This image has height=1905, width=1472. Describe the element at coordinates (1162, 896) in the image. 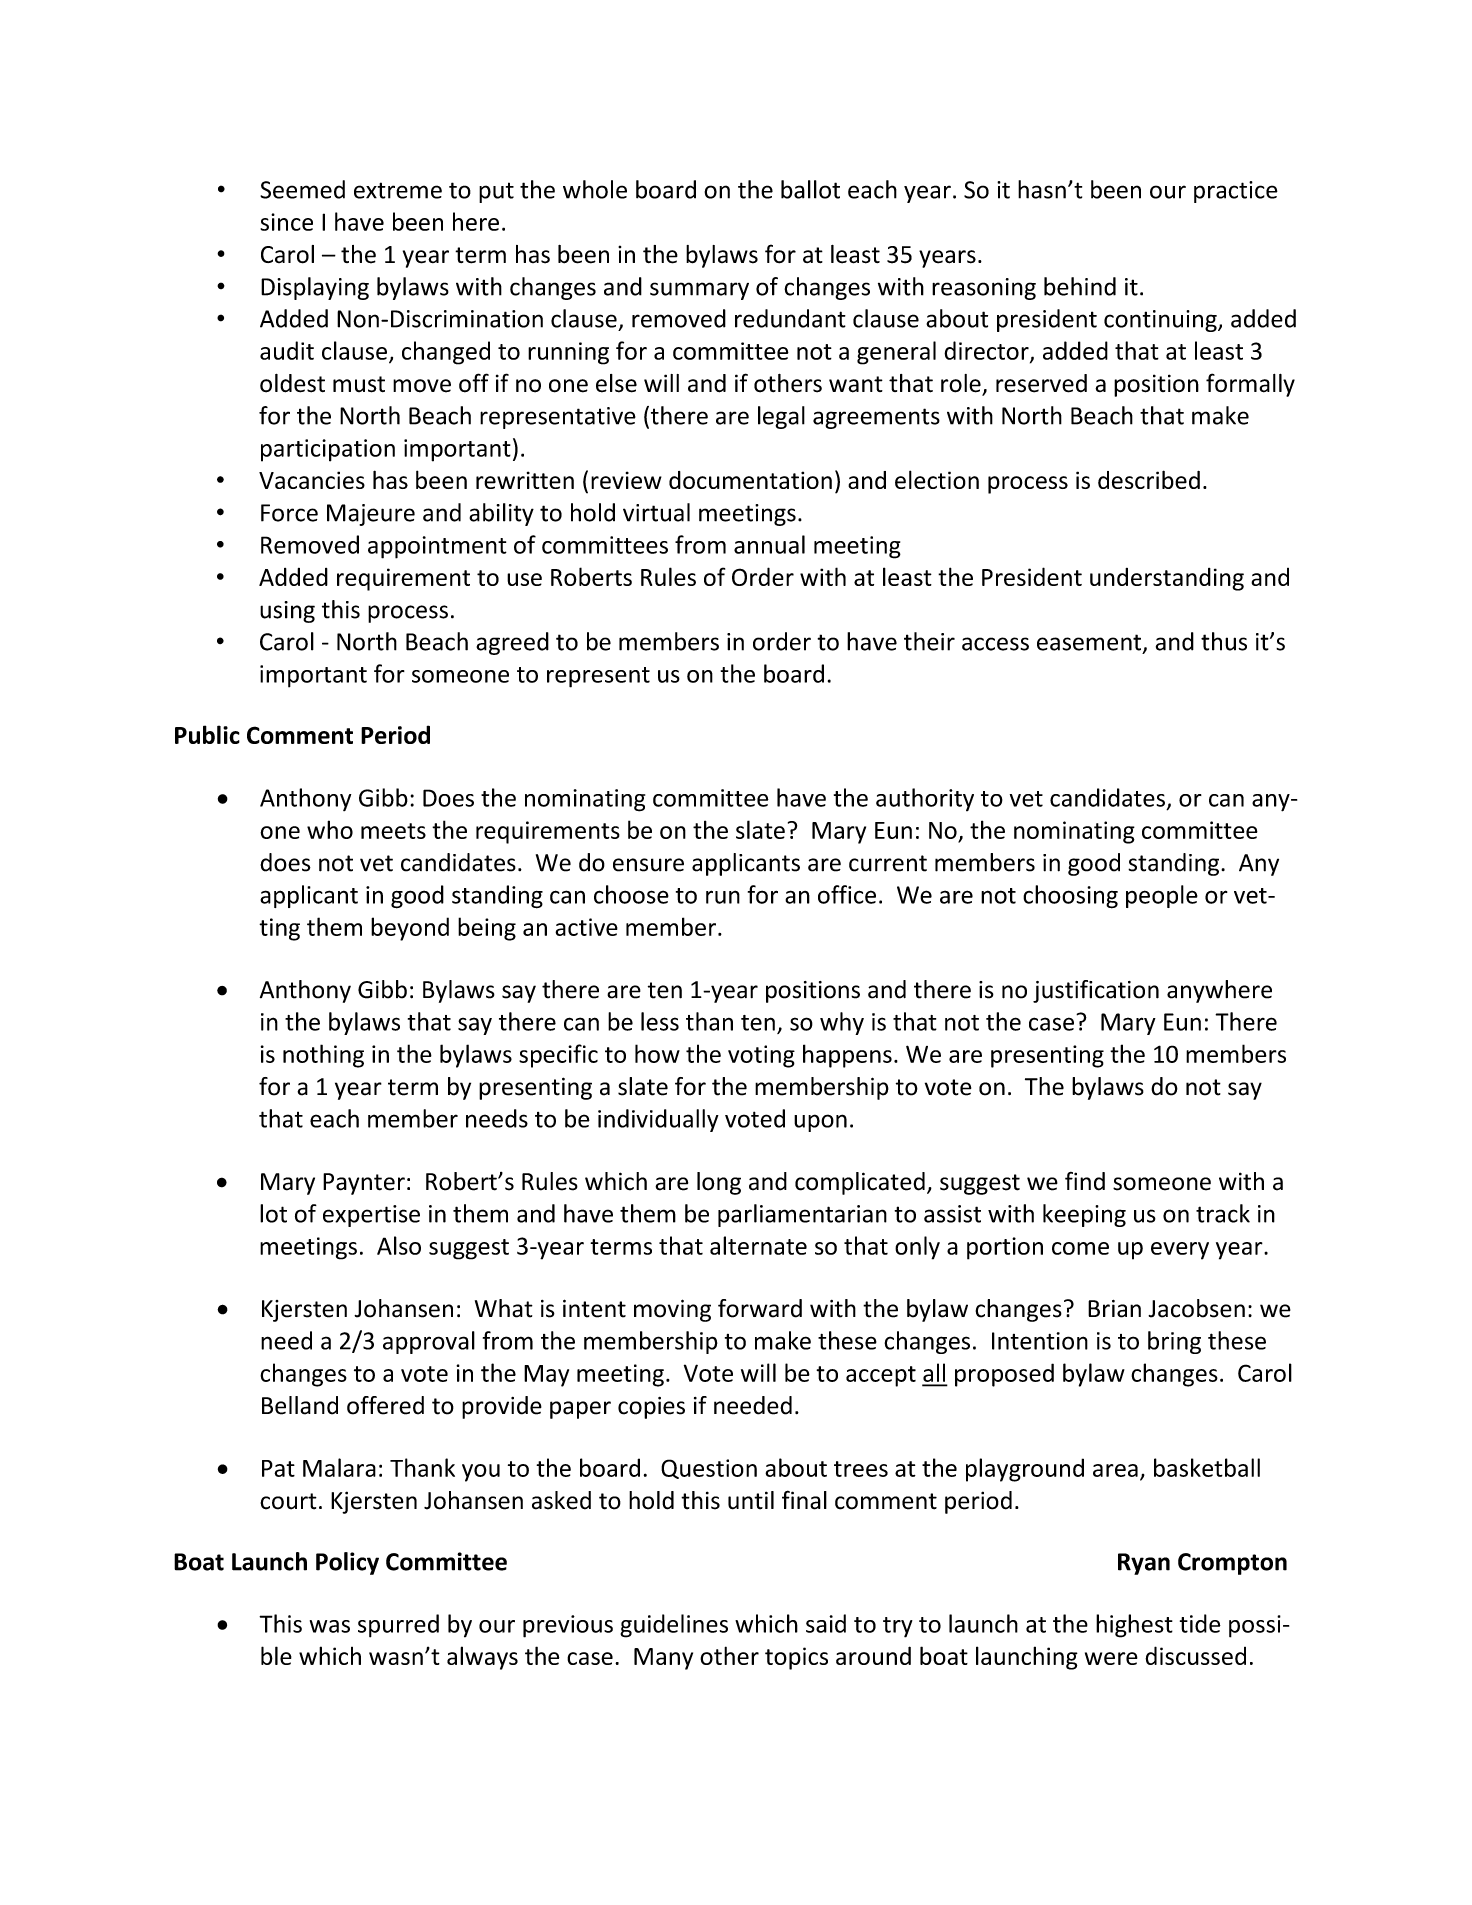

I see `people` at that location.
